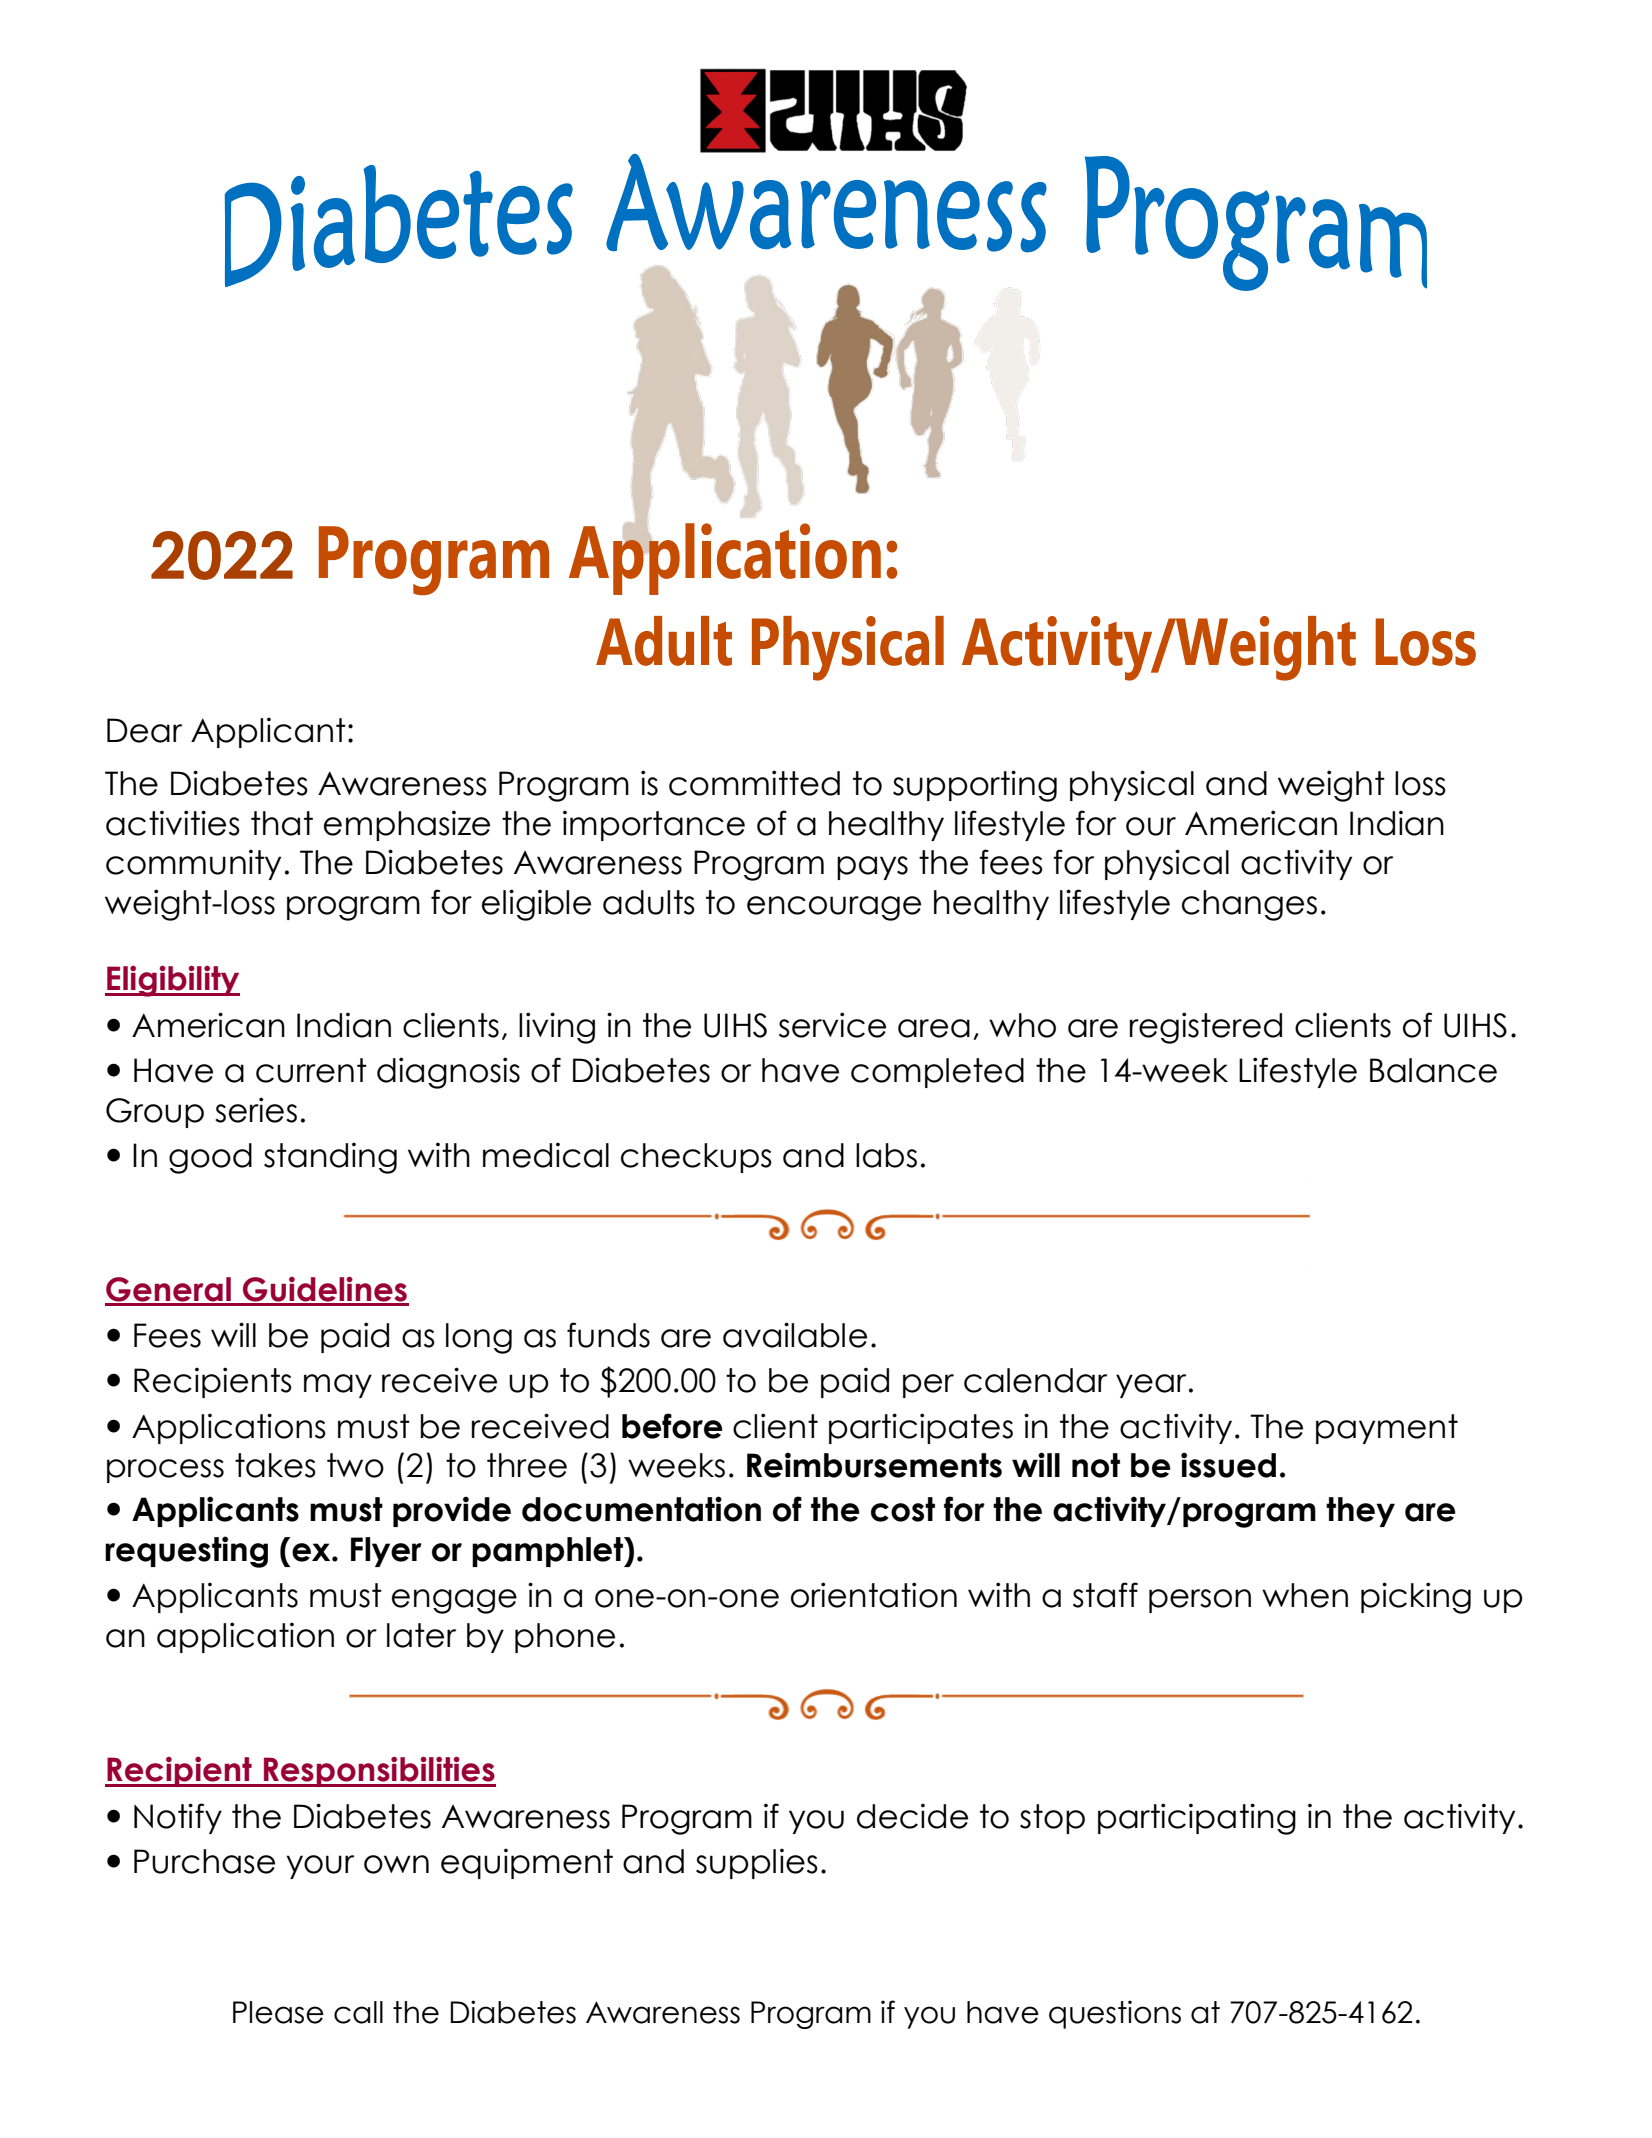  Describe the element at coordinates (282, 823) in the screenshot. I see `that` at that location.
